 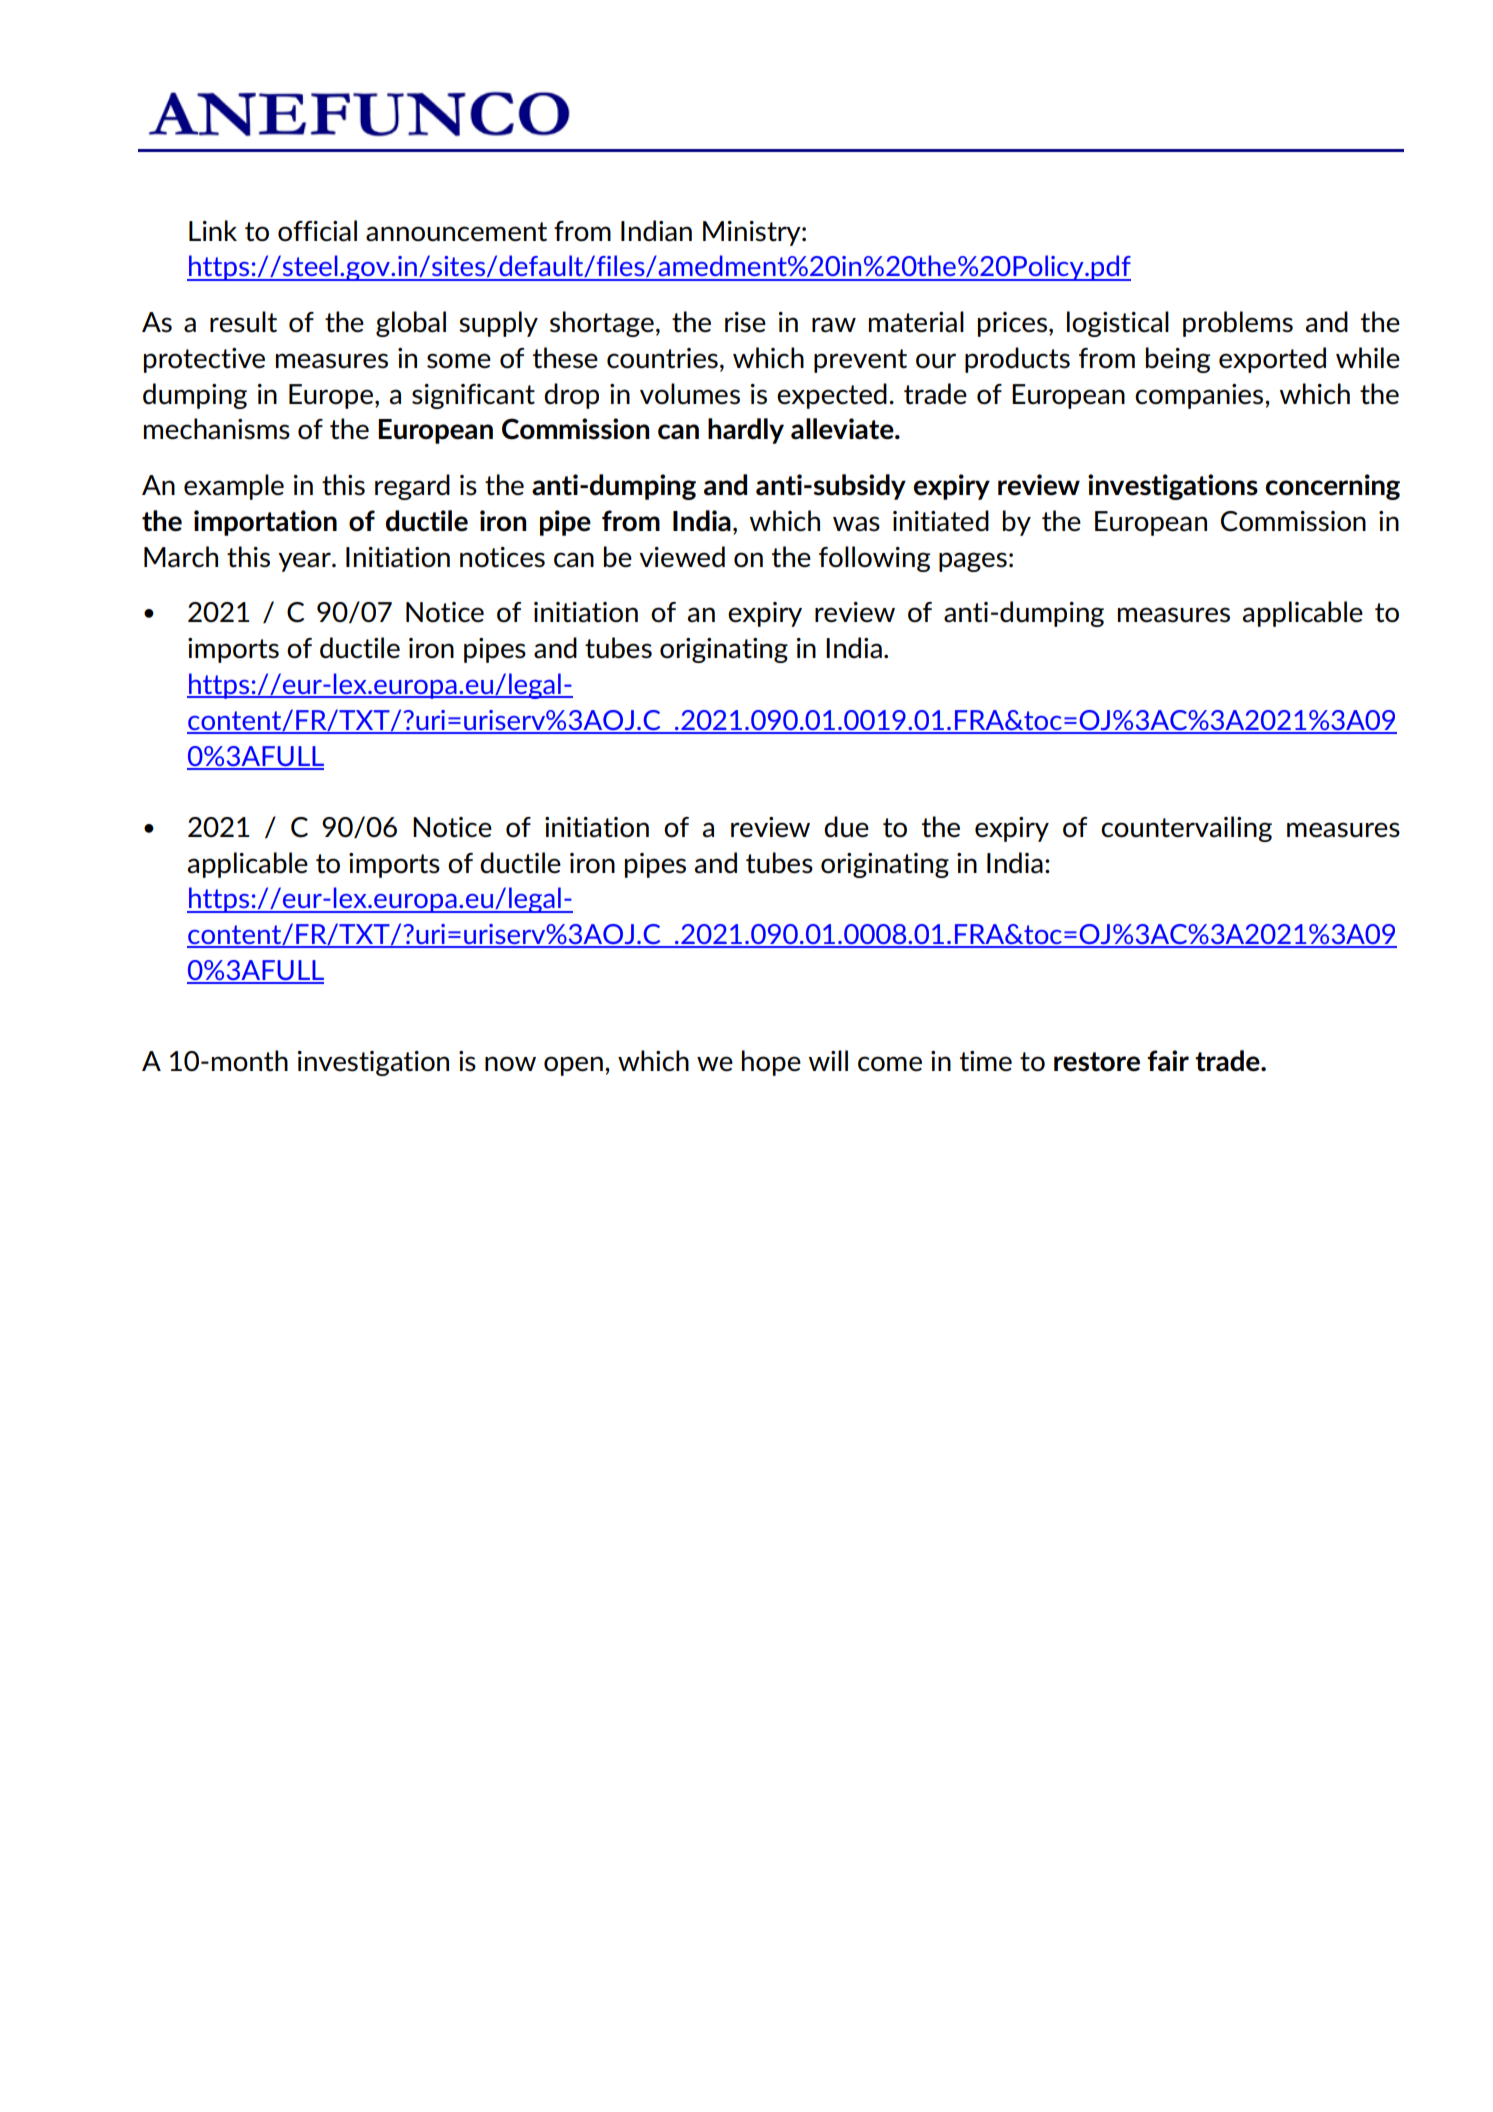 I want to click on was, so click(x=856, y=524).
